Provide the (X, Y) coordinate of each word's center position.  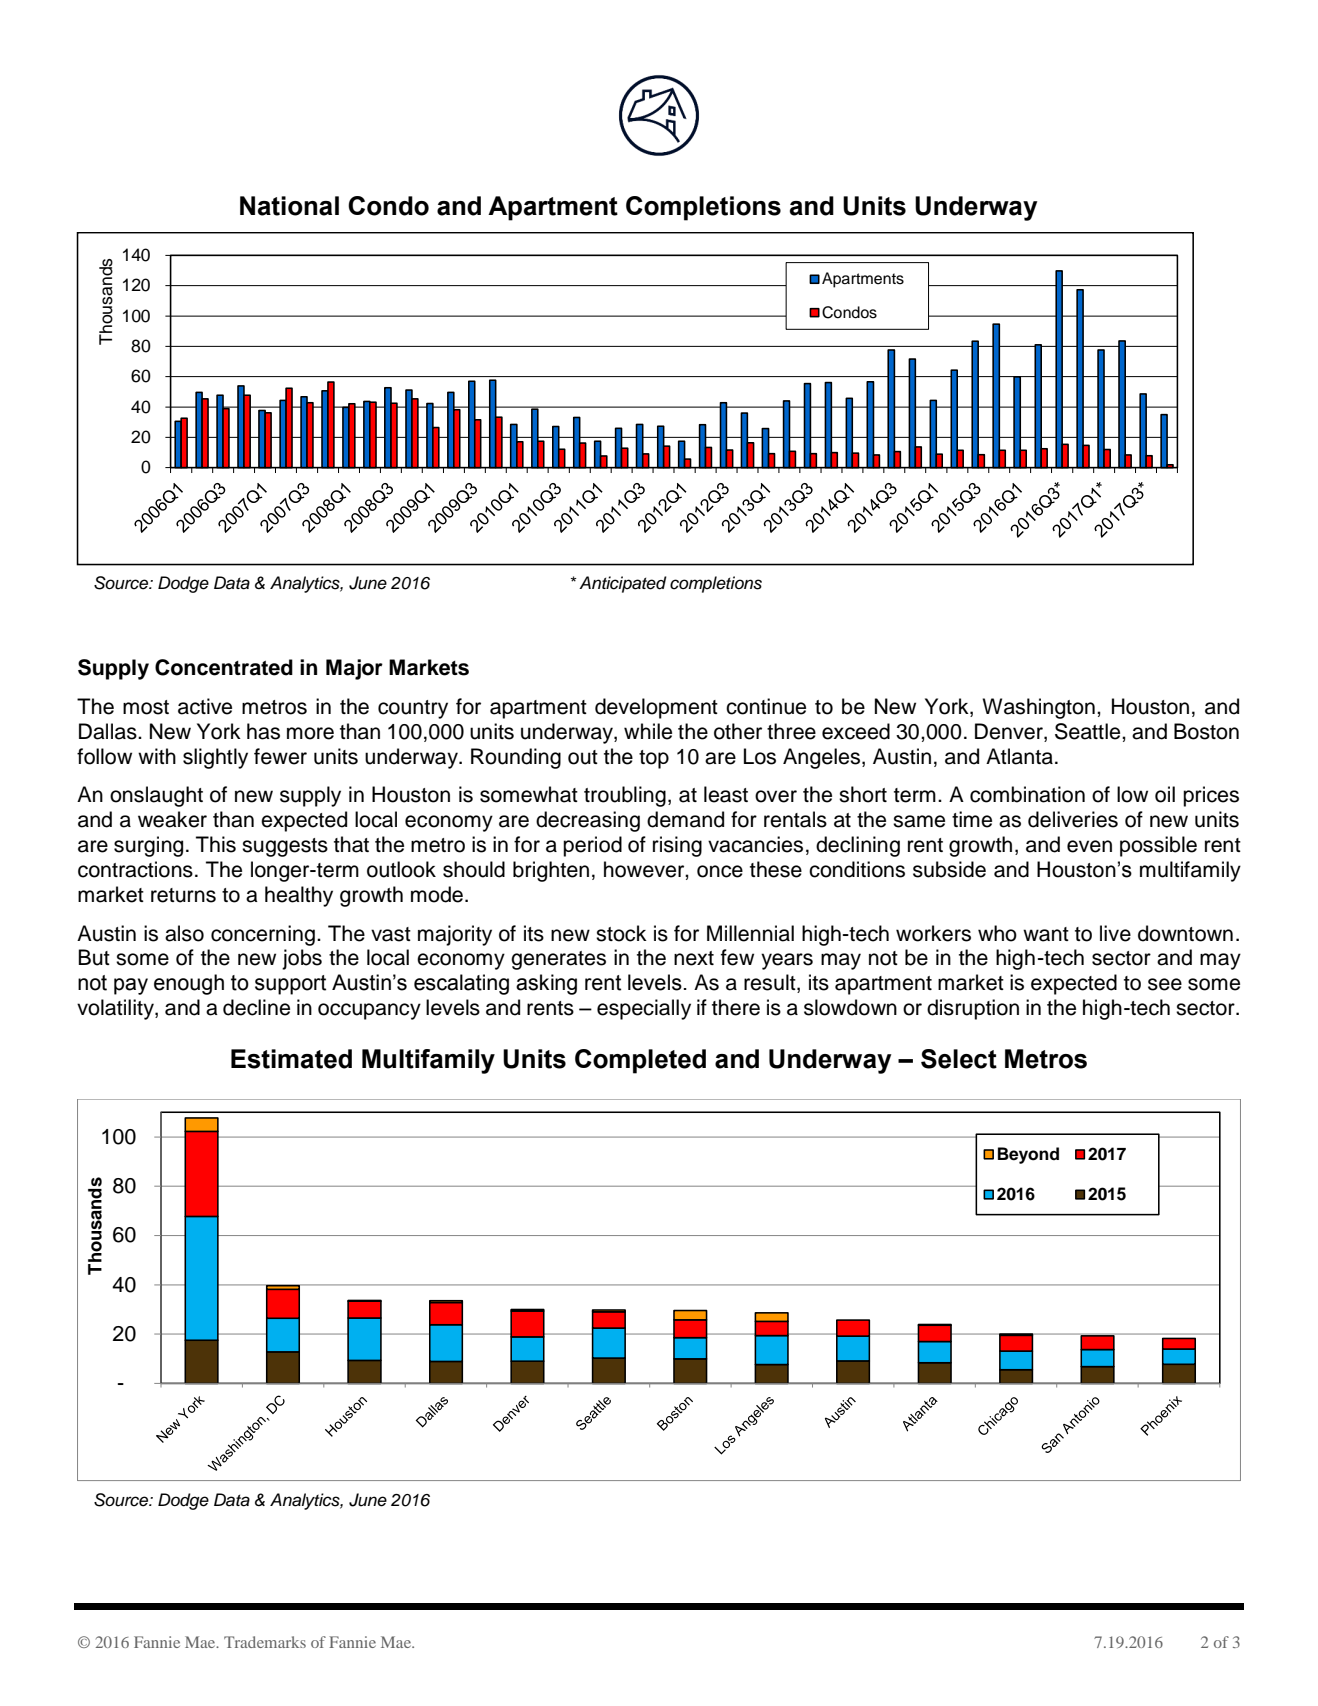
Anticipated (623, 584)
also (184, 933)
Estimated (291, 1059)
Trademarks (265, 1642)
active (205, 706)
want (1046, 934)
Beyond (1028, 1155)
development (656, 708)
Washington (1038, 708)
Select (959, 1059)
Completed (640, 1061)
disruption (973, 1009)
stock (621, 933)
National (289, 206)
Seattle (1089, 731)
